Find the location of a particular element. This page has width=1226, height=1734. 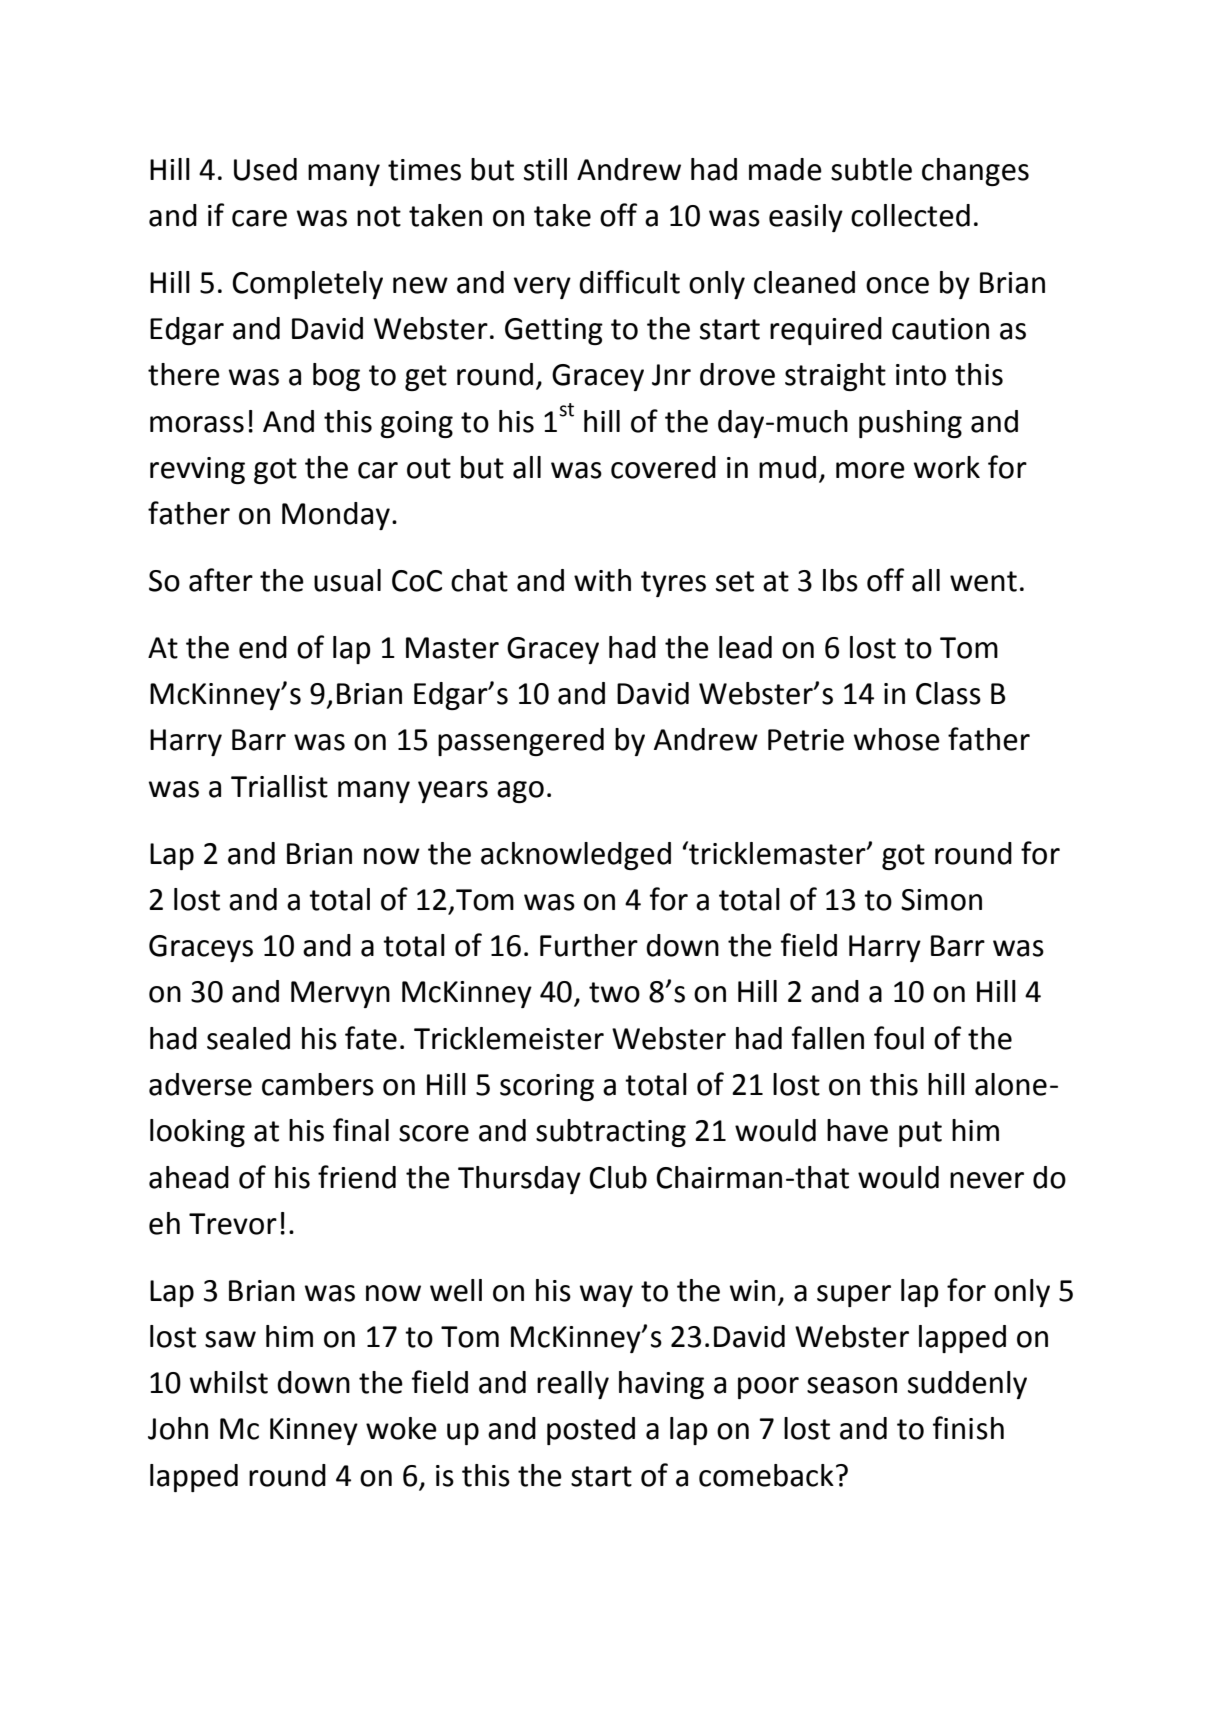

still is located at coordinates (545, 169).
